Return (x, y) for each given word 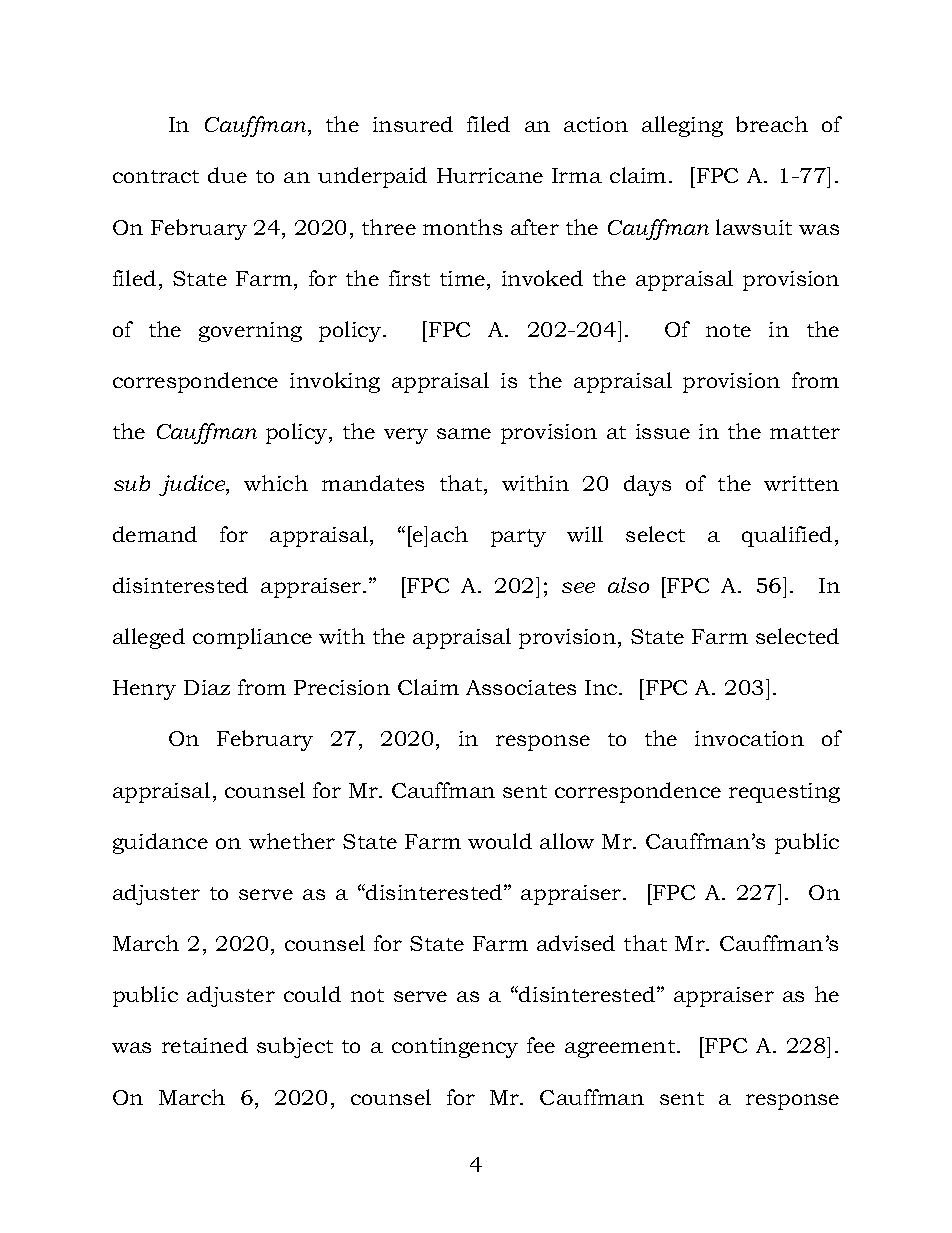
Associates (521, 687)
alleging (682, 126)
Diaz (207, 687)
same (464, 433)
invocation (749, 738)
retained (205, 1045)
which (276, 483)
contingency (455, 1048)
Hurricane (490, 175)
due (227, 175)
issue (663, 431)
